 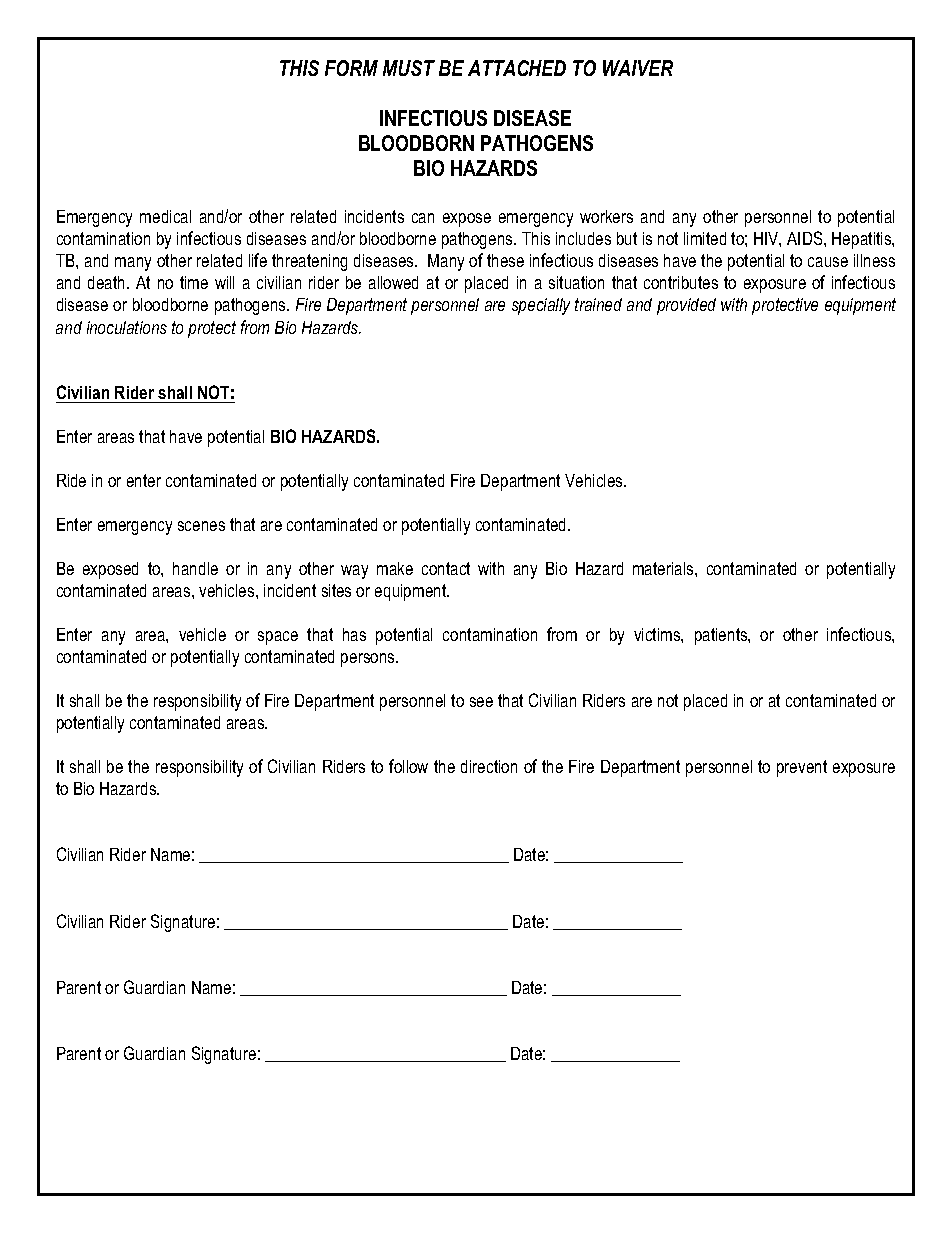 What do you see at coordinates (127, 327) in the document?
I see `inoculations` at bounding box center [127, 327].
